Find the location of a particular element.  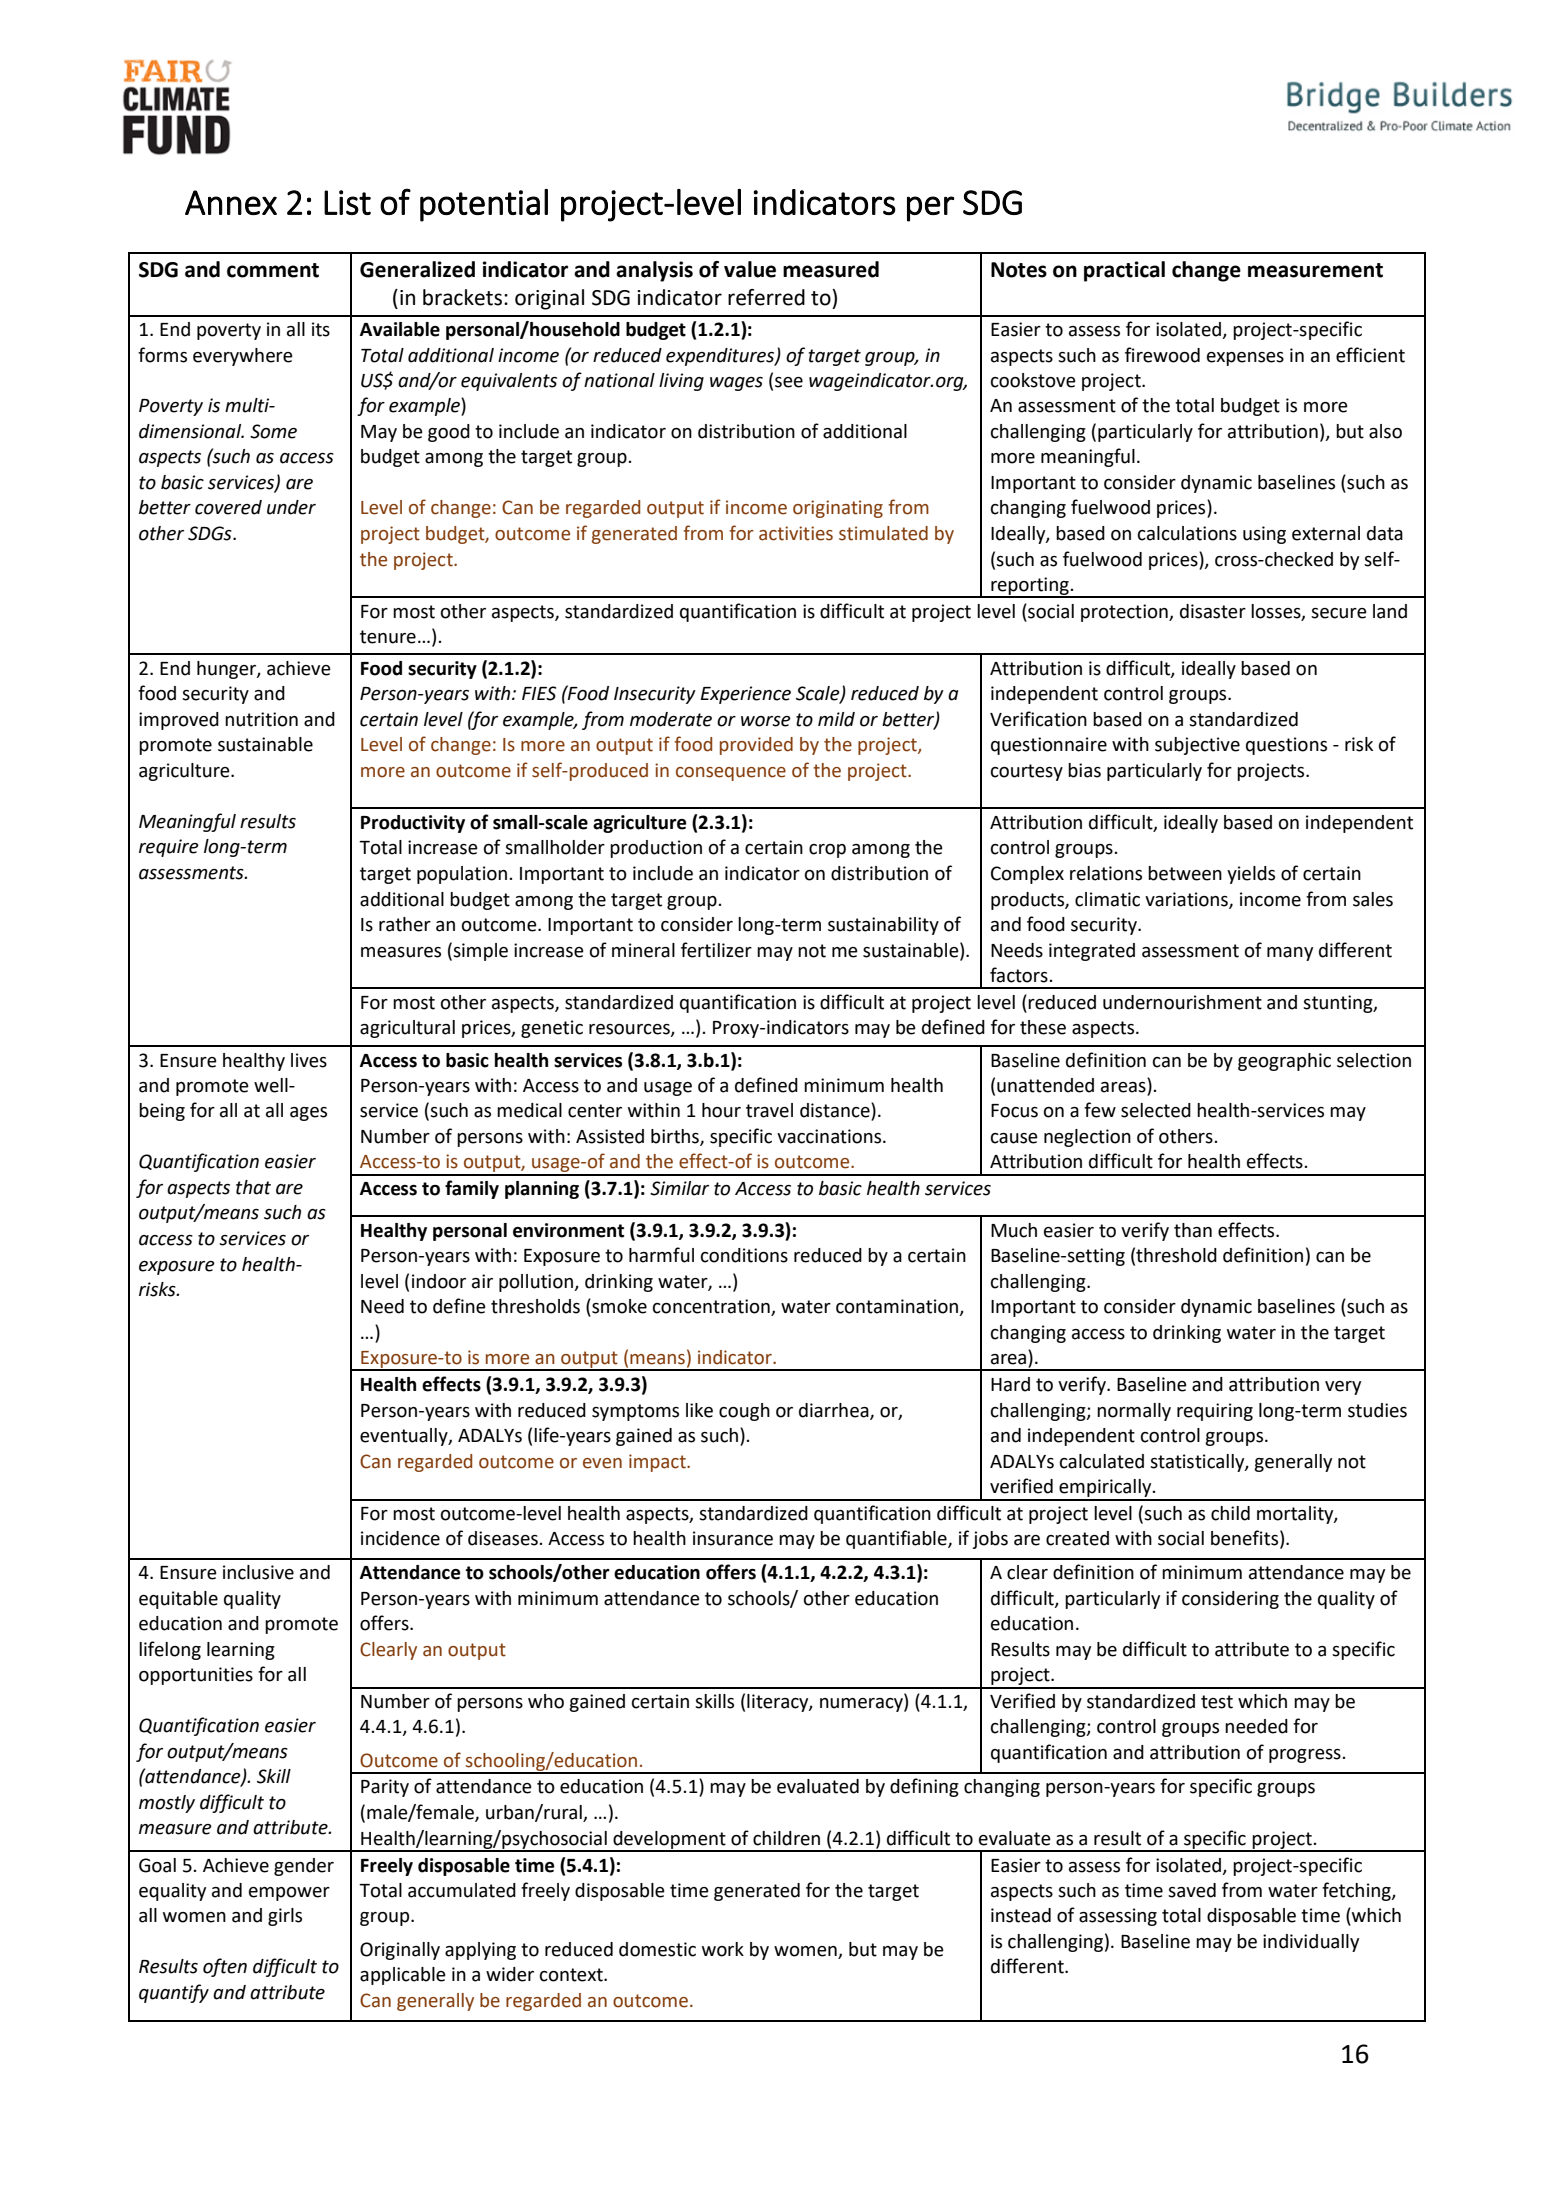

Experience is located at coordinates (746, 695).
